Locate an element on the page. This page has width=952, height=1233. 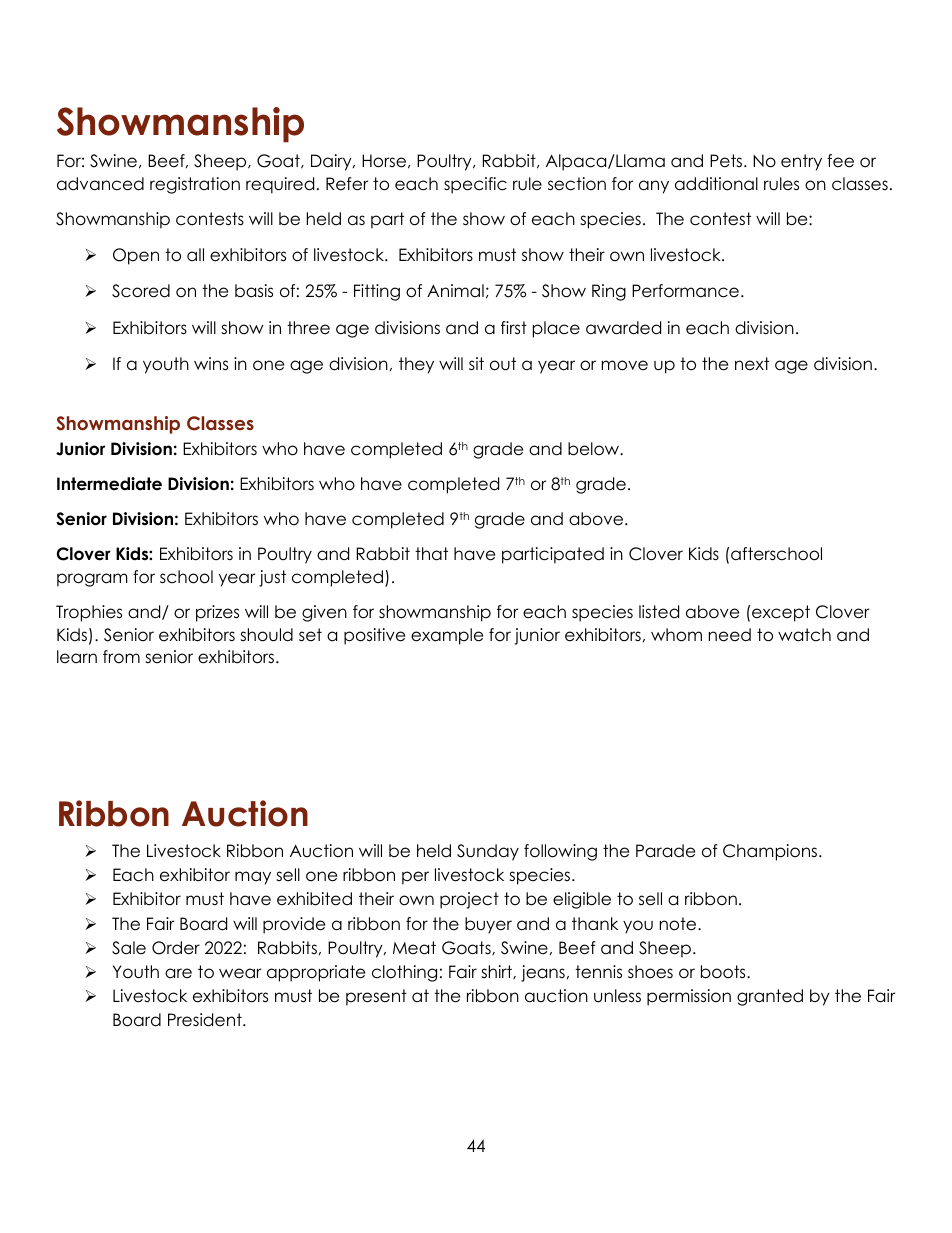
additional is located at coordinates (716, 184).
